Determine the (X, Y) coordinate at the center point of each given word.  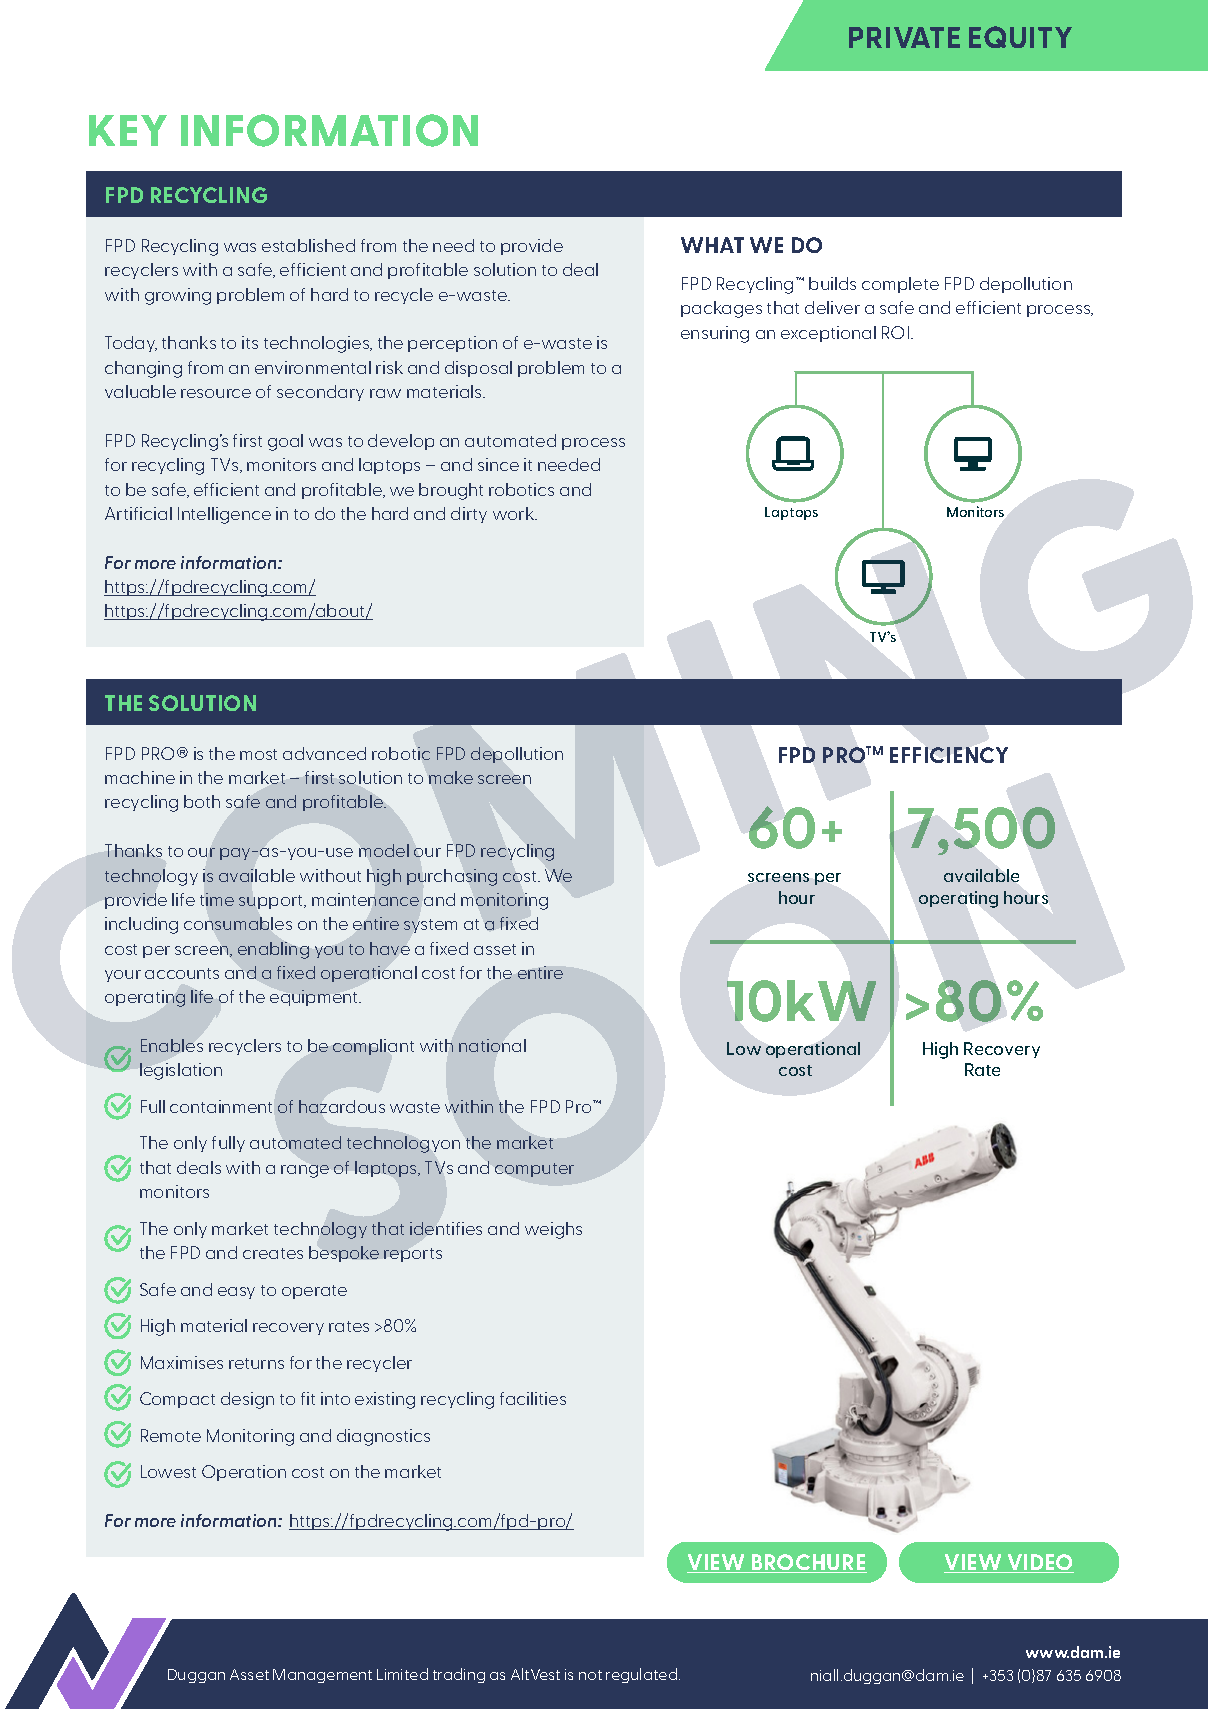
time (217, 899)
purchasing (452, 877)
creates (273, 1253)
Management (322, 1676)
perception (452, 344)
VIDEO (1039, 1563)
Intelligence (224, 515)
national (492, 1045)
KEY (128, 130)
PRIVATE (904, 37)
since (498, 464)
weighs (553, 1230)
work (514, 513)
